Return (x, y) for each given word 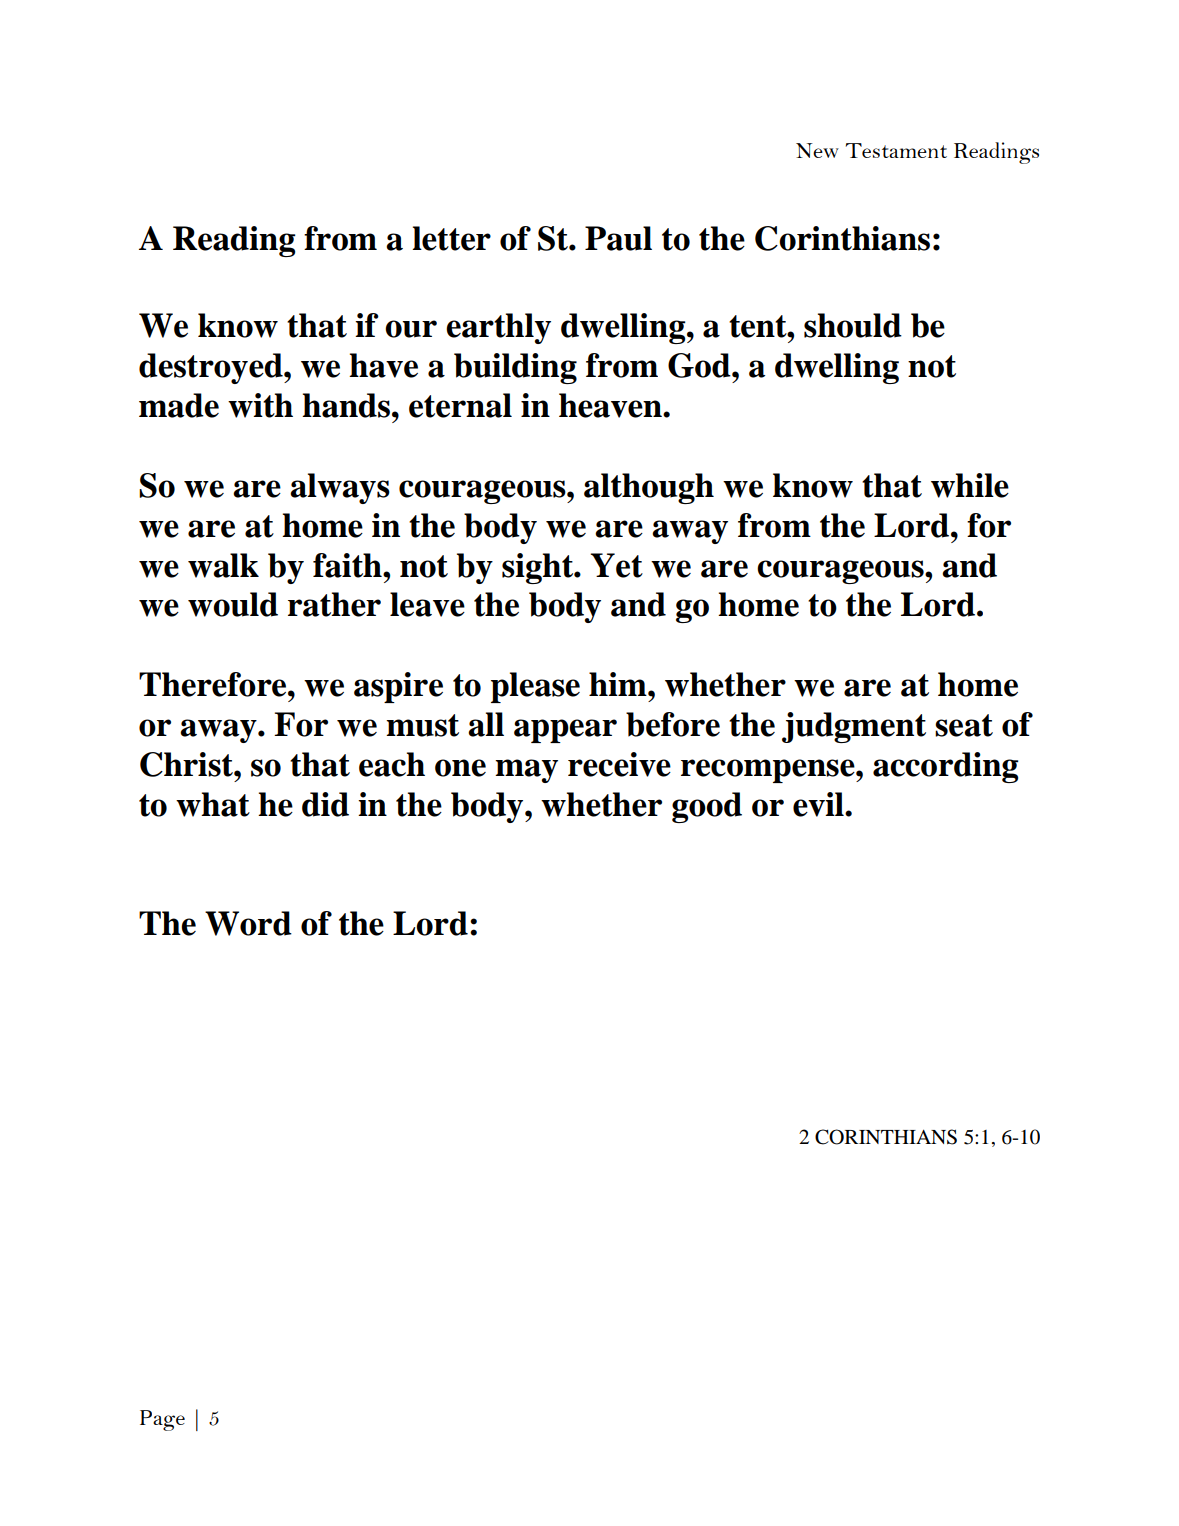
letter (451, 238)
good (707, 807)
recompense (769, 771)
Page (162, 1420)
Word (248, 923)
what (213, 804)
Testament (896, 150)
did (325, 804)
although (649, 488)
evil (819, 804)
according (946, 767)
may (526, 771)
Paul (618, 238)
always (340, 488)
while (970, 485)
